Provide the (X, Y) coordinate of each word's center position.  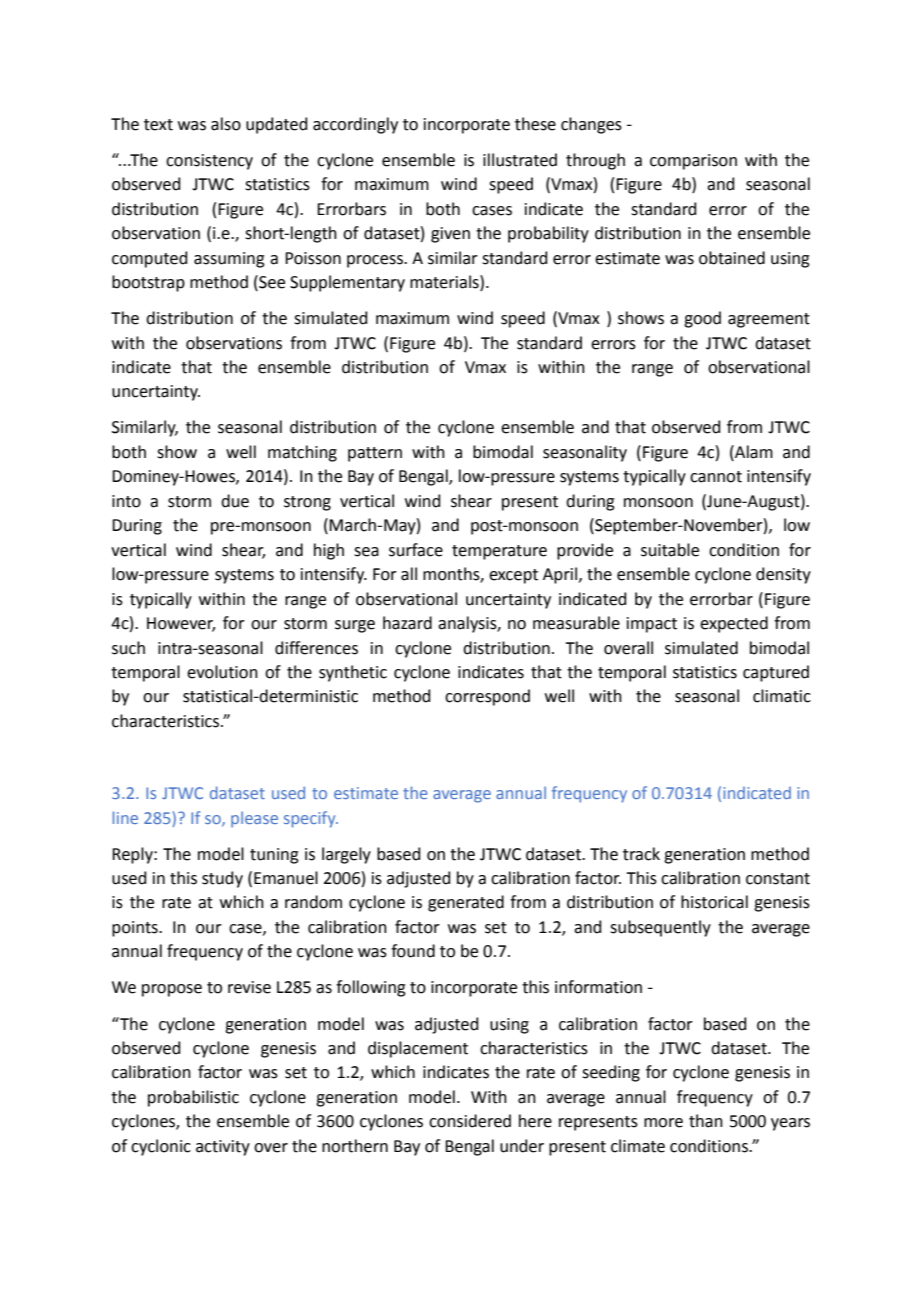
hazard (407, 623)
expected (734, 624)
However (181, 624)
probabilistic (193, 1098)
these (535, 124)
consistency (209, 162)
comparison (693, 162)
